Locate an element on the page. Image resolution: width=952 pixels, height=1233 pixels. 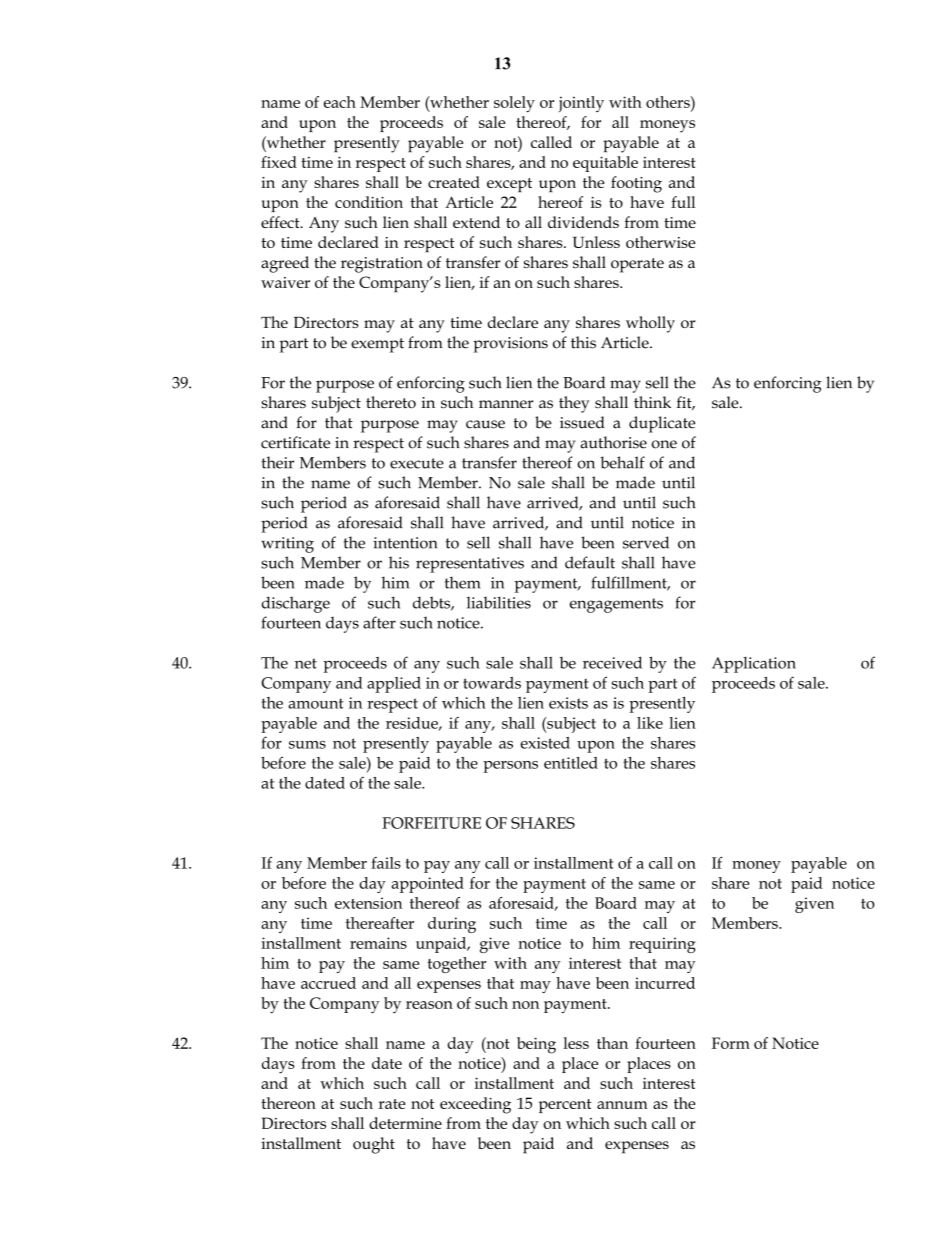
Application is located at coordinates (754, 665).
